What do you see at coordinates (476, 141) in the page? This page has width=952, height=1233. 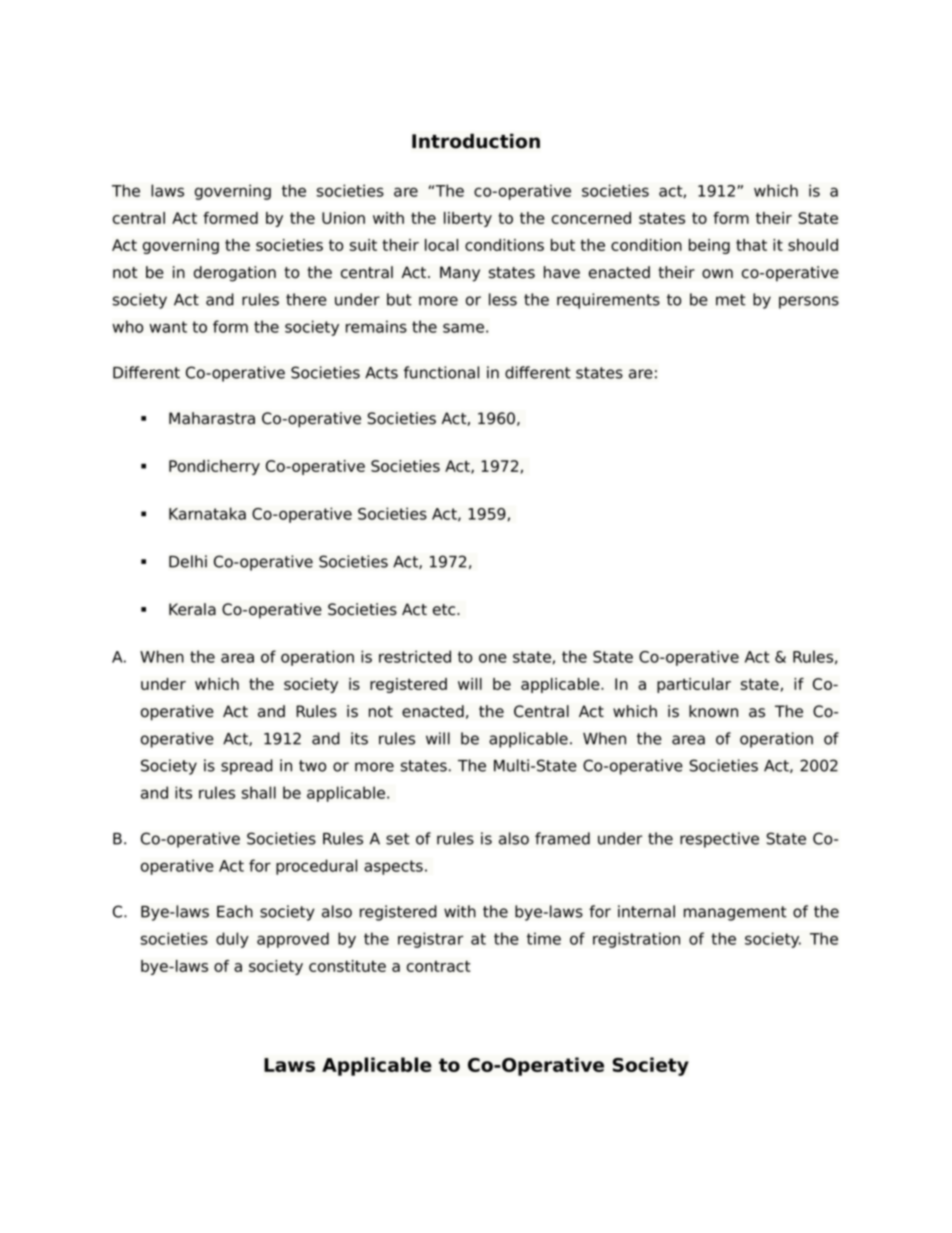 I see `Introduction` at bounding box center [476, 141].
